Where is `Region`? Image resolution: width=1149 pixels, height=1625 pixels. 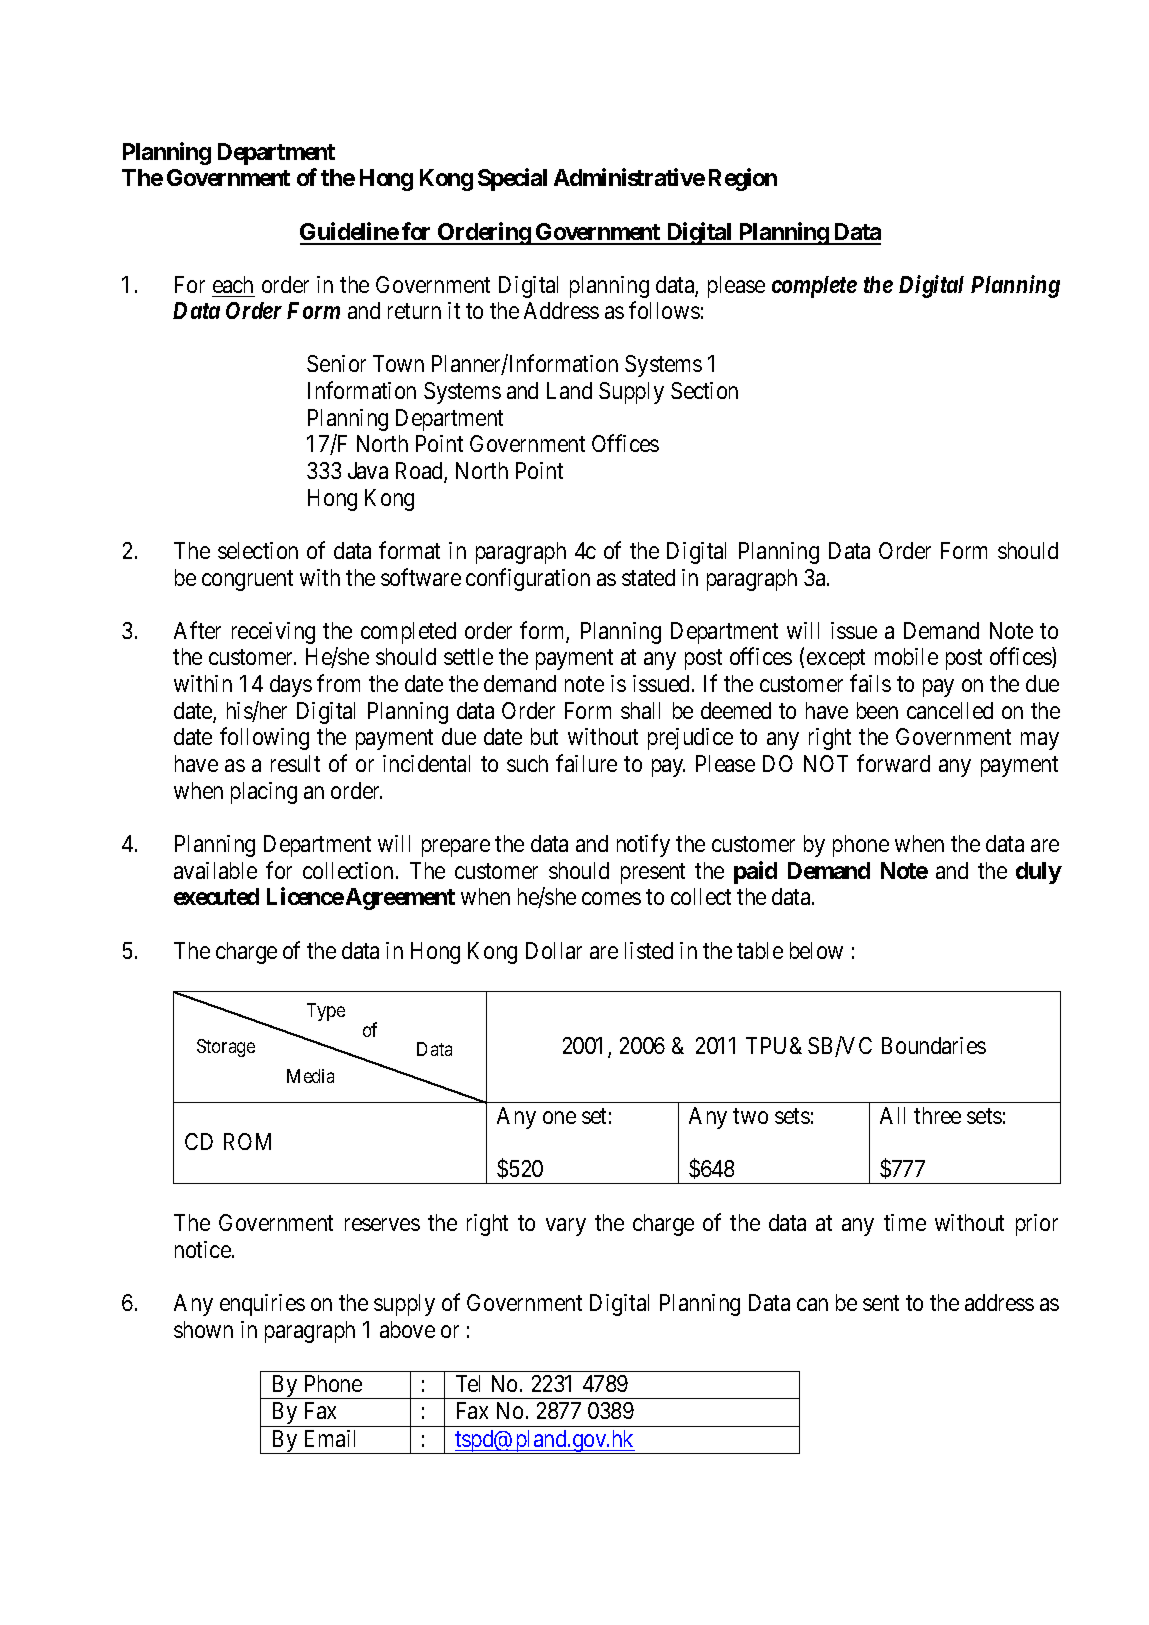 Region is located at coordinates (743, 179).
